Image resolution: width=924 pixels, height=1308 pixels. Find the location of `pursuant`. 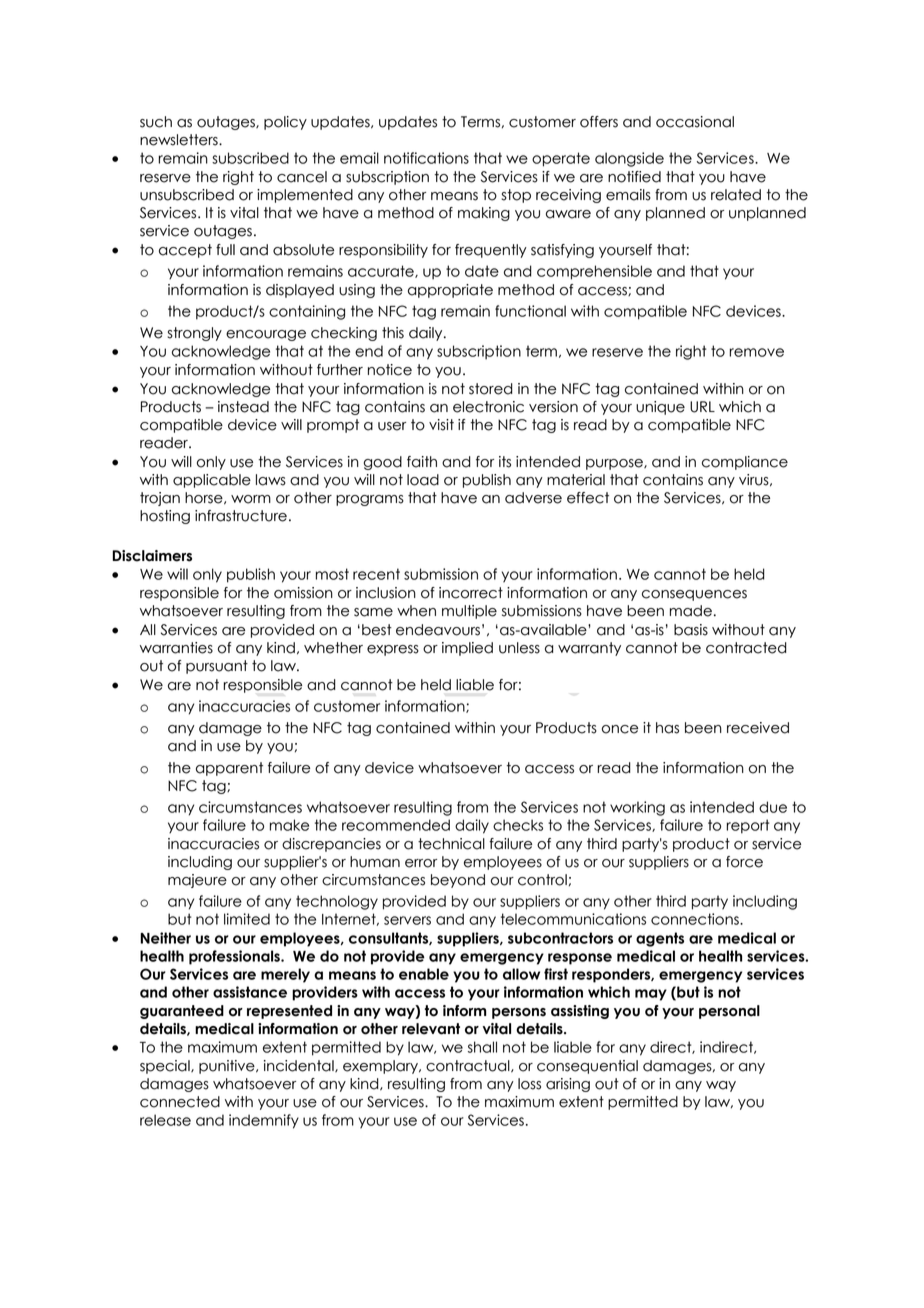

pursuant is located at coordinates (217, 667).
